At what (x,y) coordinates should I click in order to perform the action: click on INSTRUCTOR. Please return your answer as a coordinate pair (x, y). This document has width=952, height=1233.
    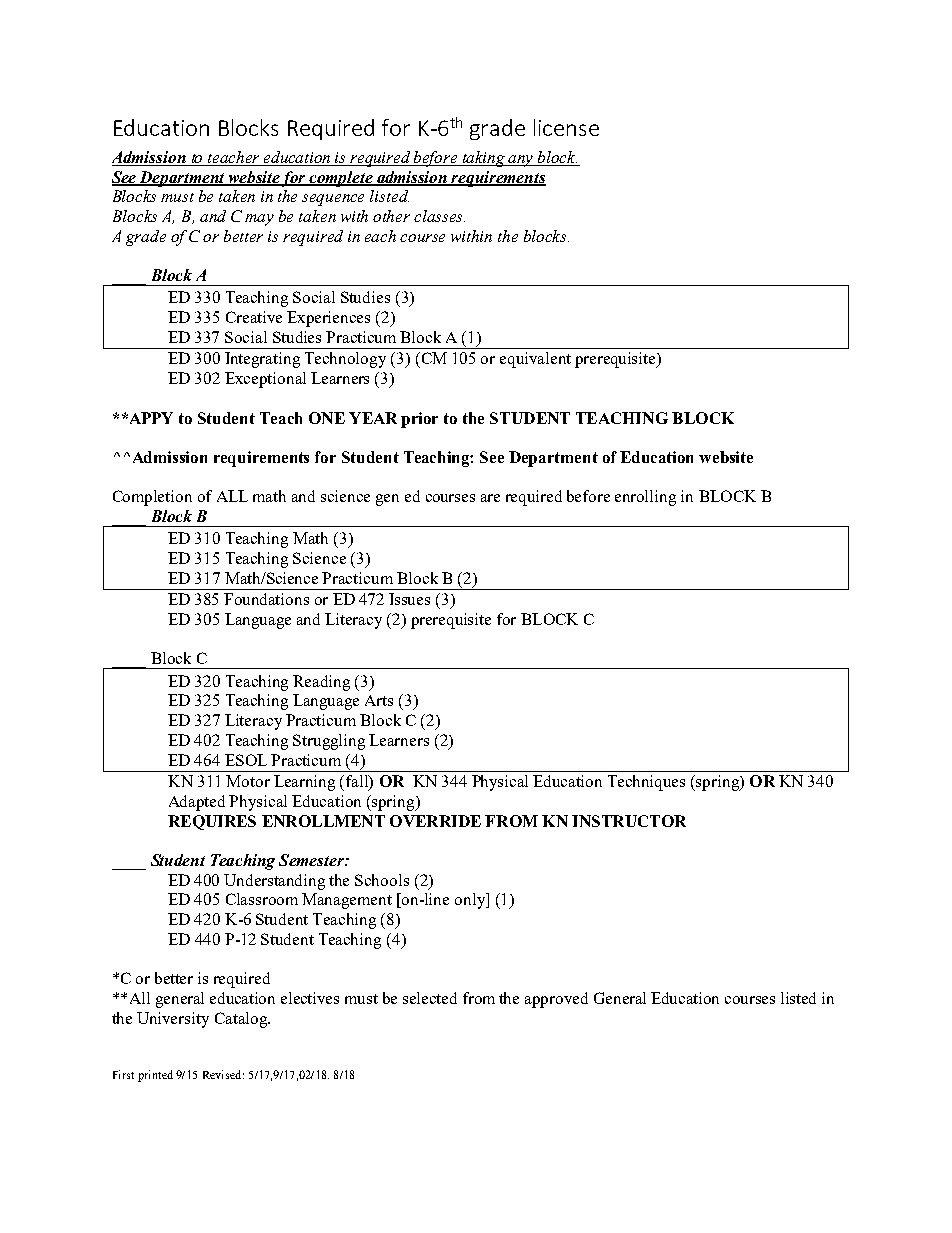
    Looking at the image, I should click on (629, 821).
